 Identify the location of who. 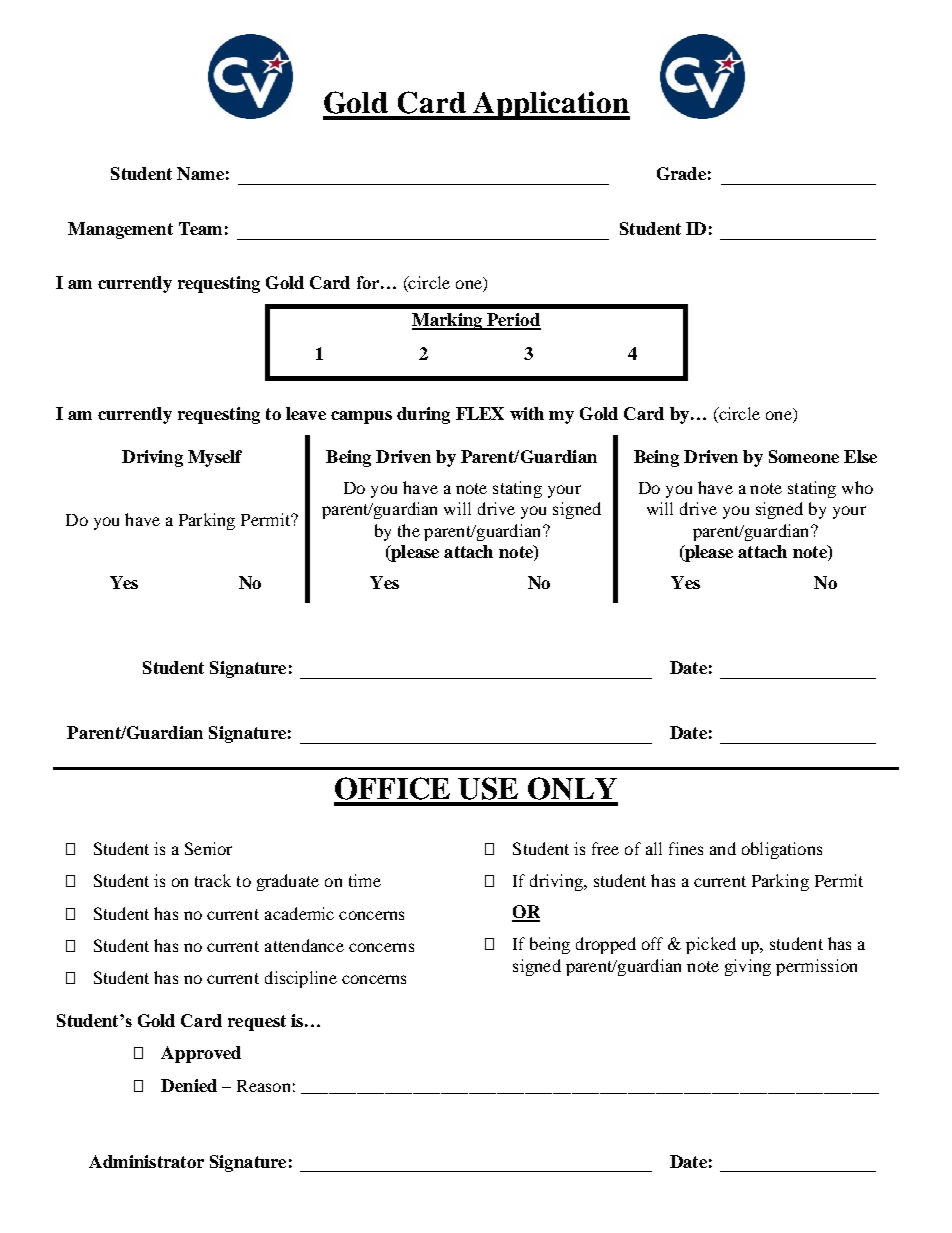
(857, 487).
